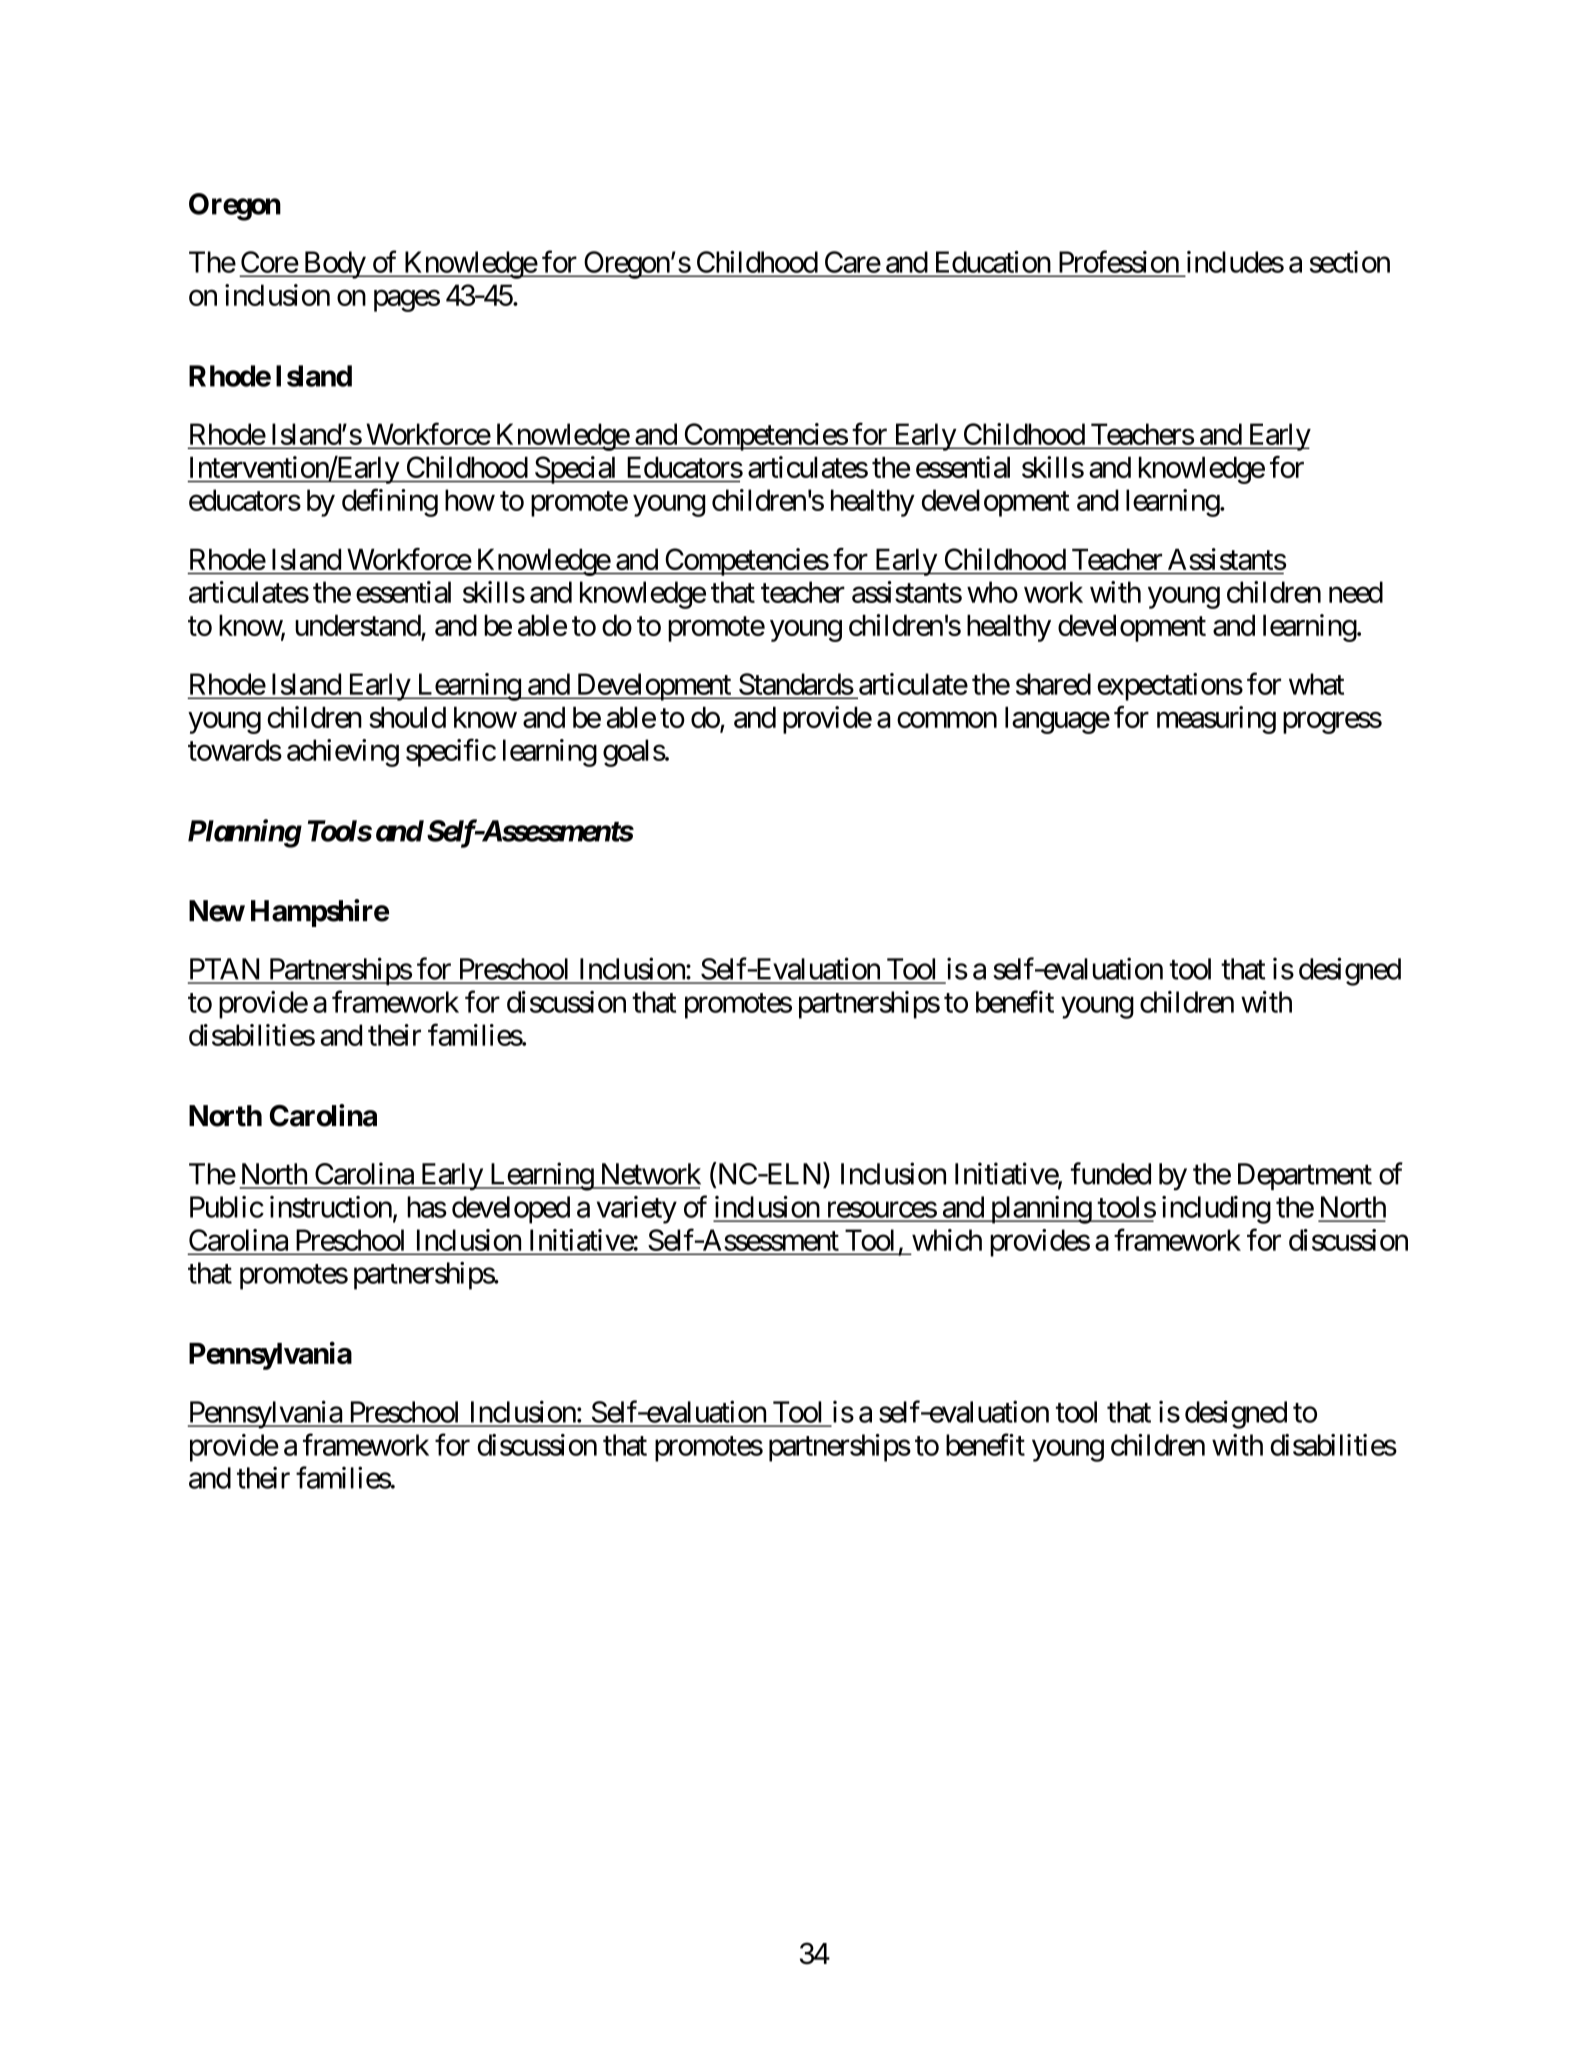 The width and height of the document is (1596, 2065). I want to click on Profession, so click(1119, 261).
